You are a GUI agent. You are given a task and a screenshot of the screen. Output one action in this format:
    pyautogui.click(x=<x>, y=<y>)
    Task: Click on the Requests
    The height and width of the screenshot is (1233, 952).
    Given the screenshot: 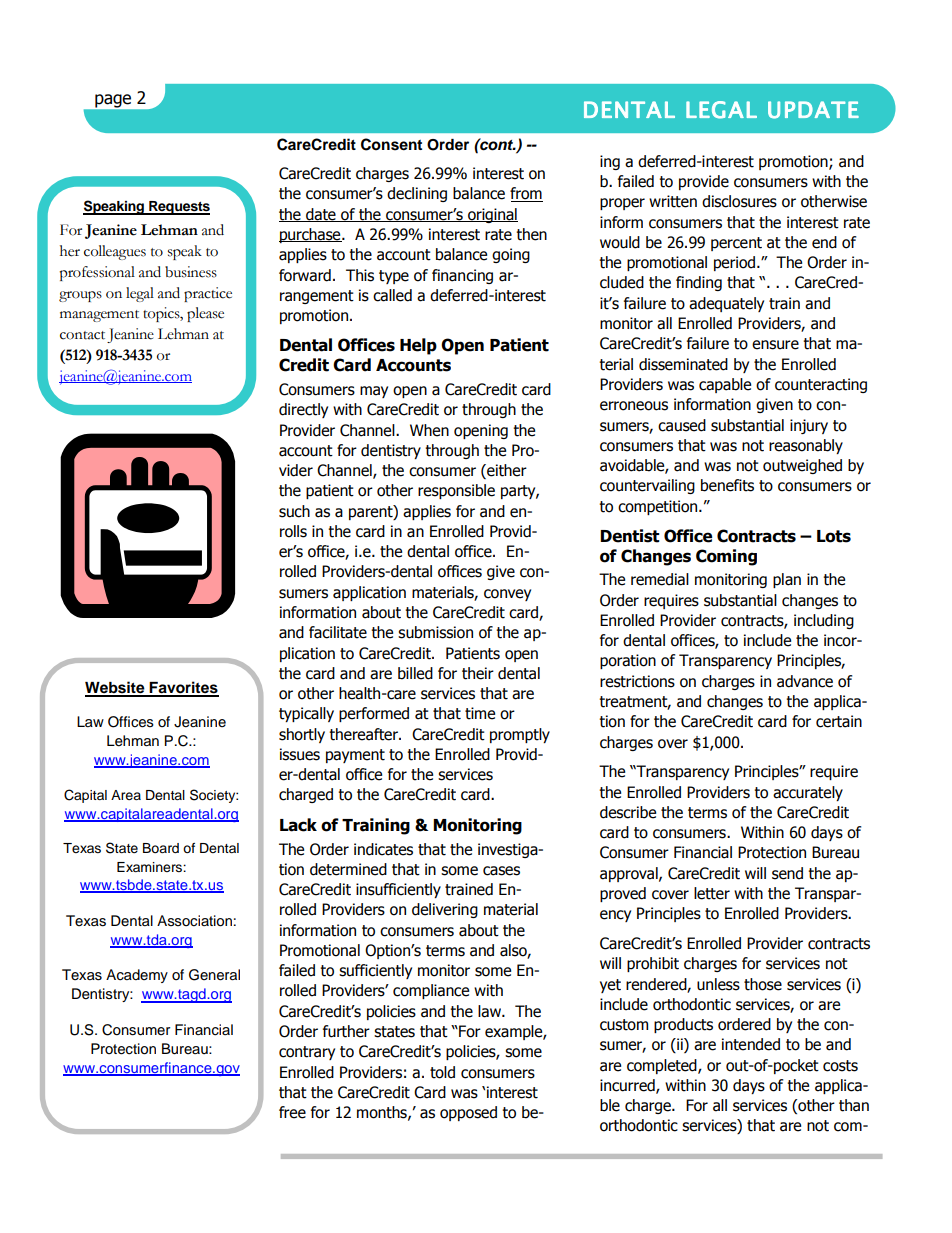 What is the action you would take?
    pyautogui.click(x=178, y=208)
